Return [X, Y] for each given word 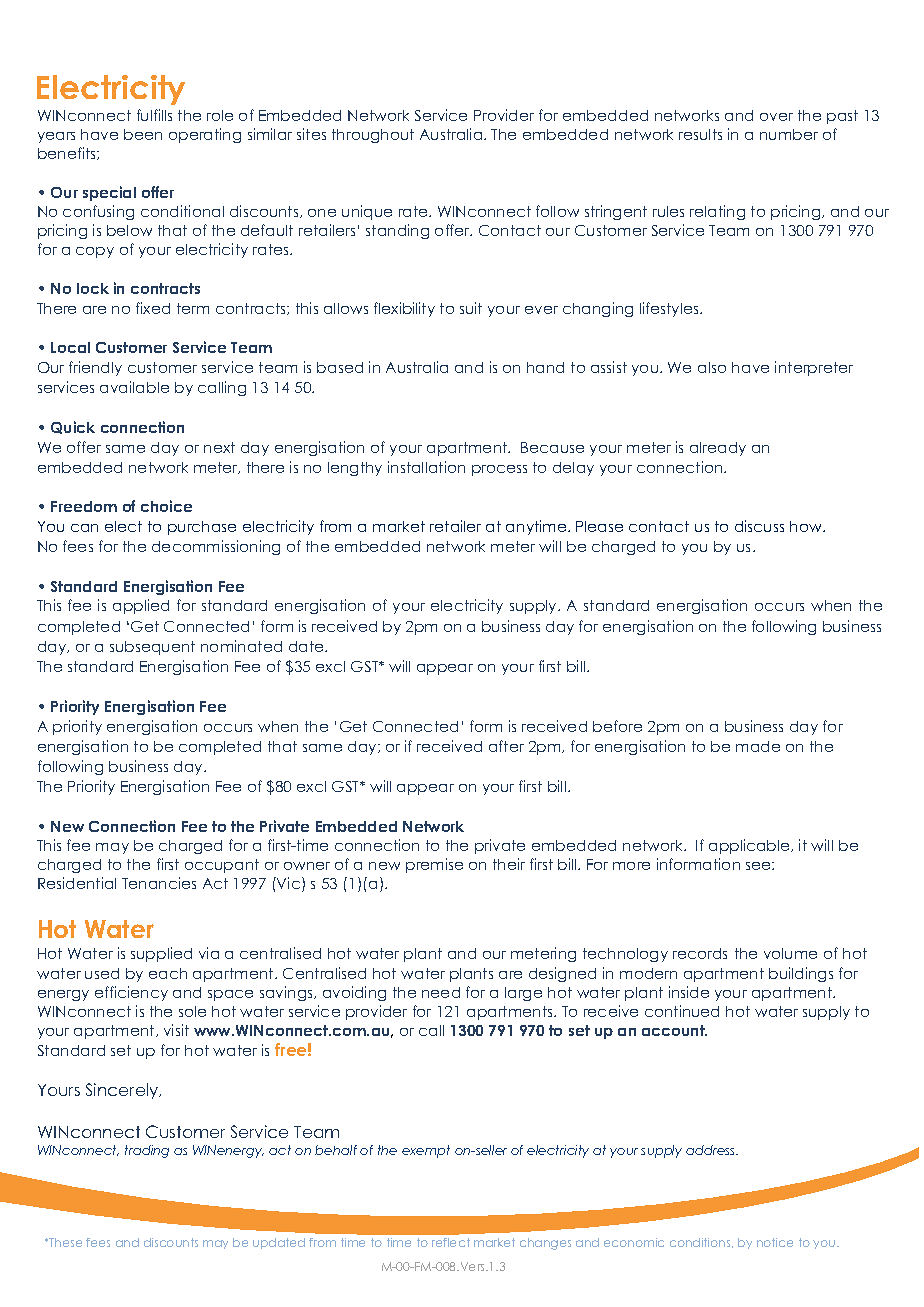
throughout [373, 136]
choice [166, 506]
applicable [750, 846]
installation [426, 467]
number [789, 134]
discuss [759, 526]
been [143, 134]
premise [434, 865]
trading [147, 1151]
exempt [426, 1151]
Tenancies [159, 883]
